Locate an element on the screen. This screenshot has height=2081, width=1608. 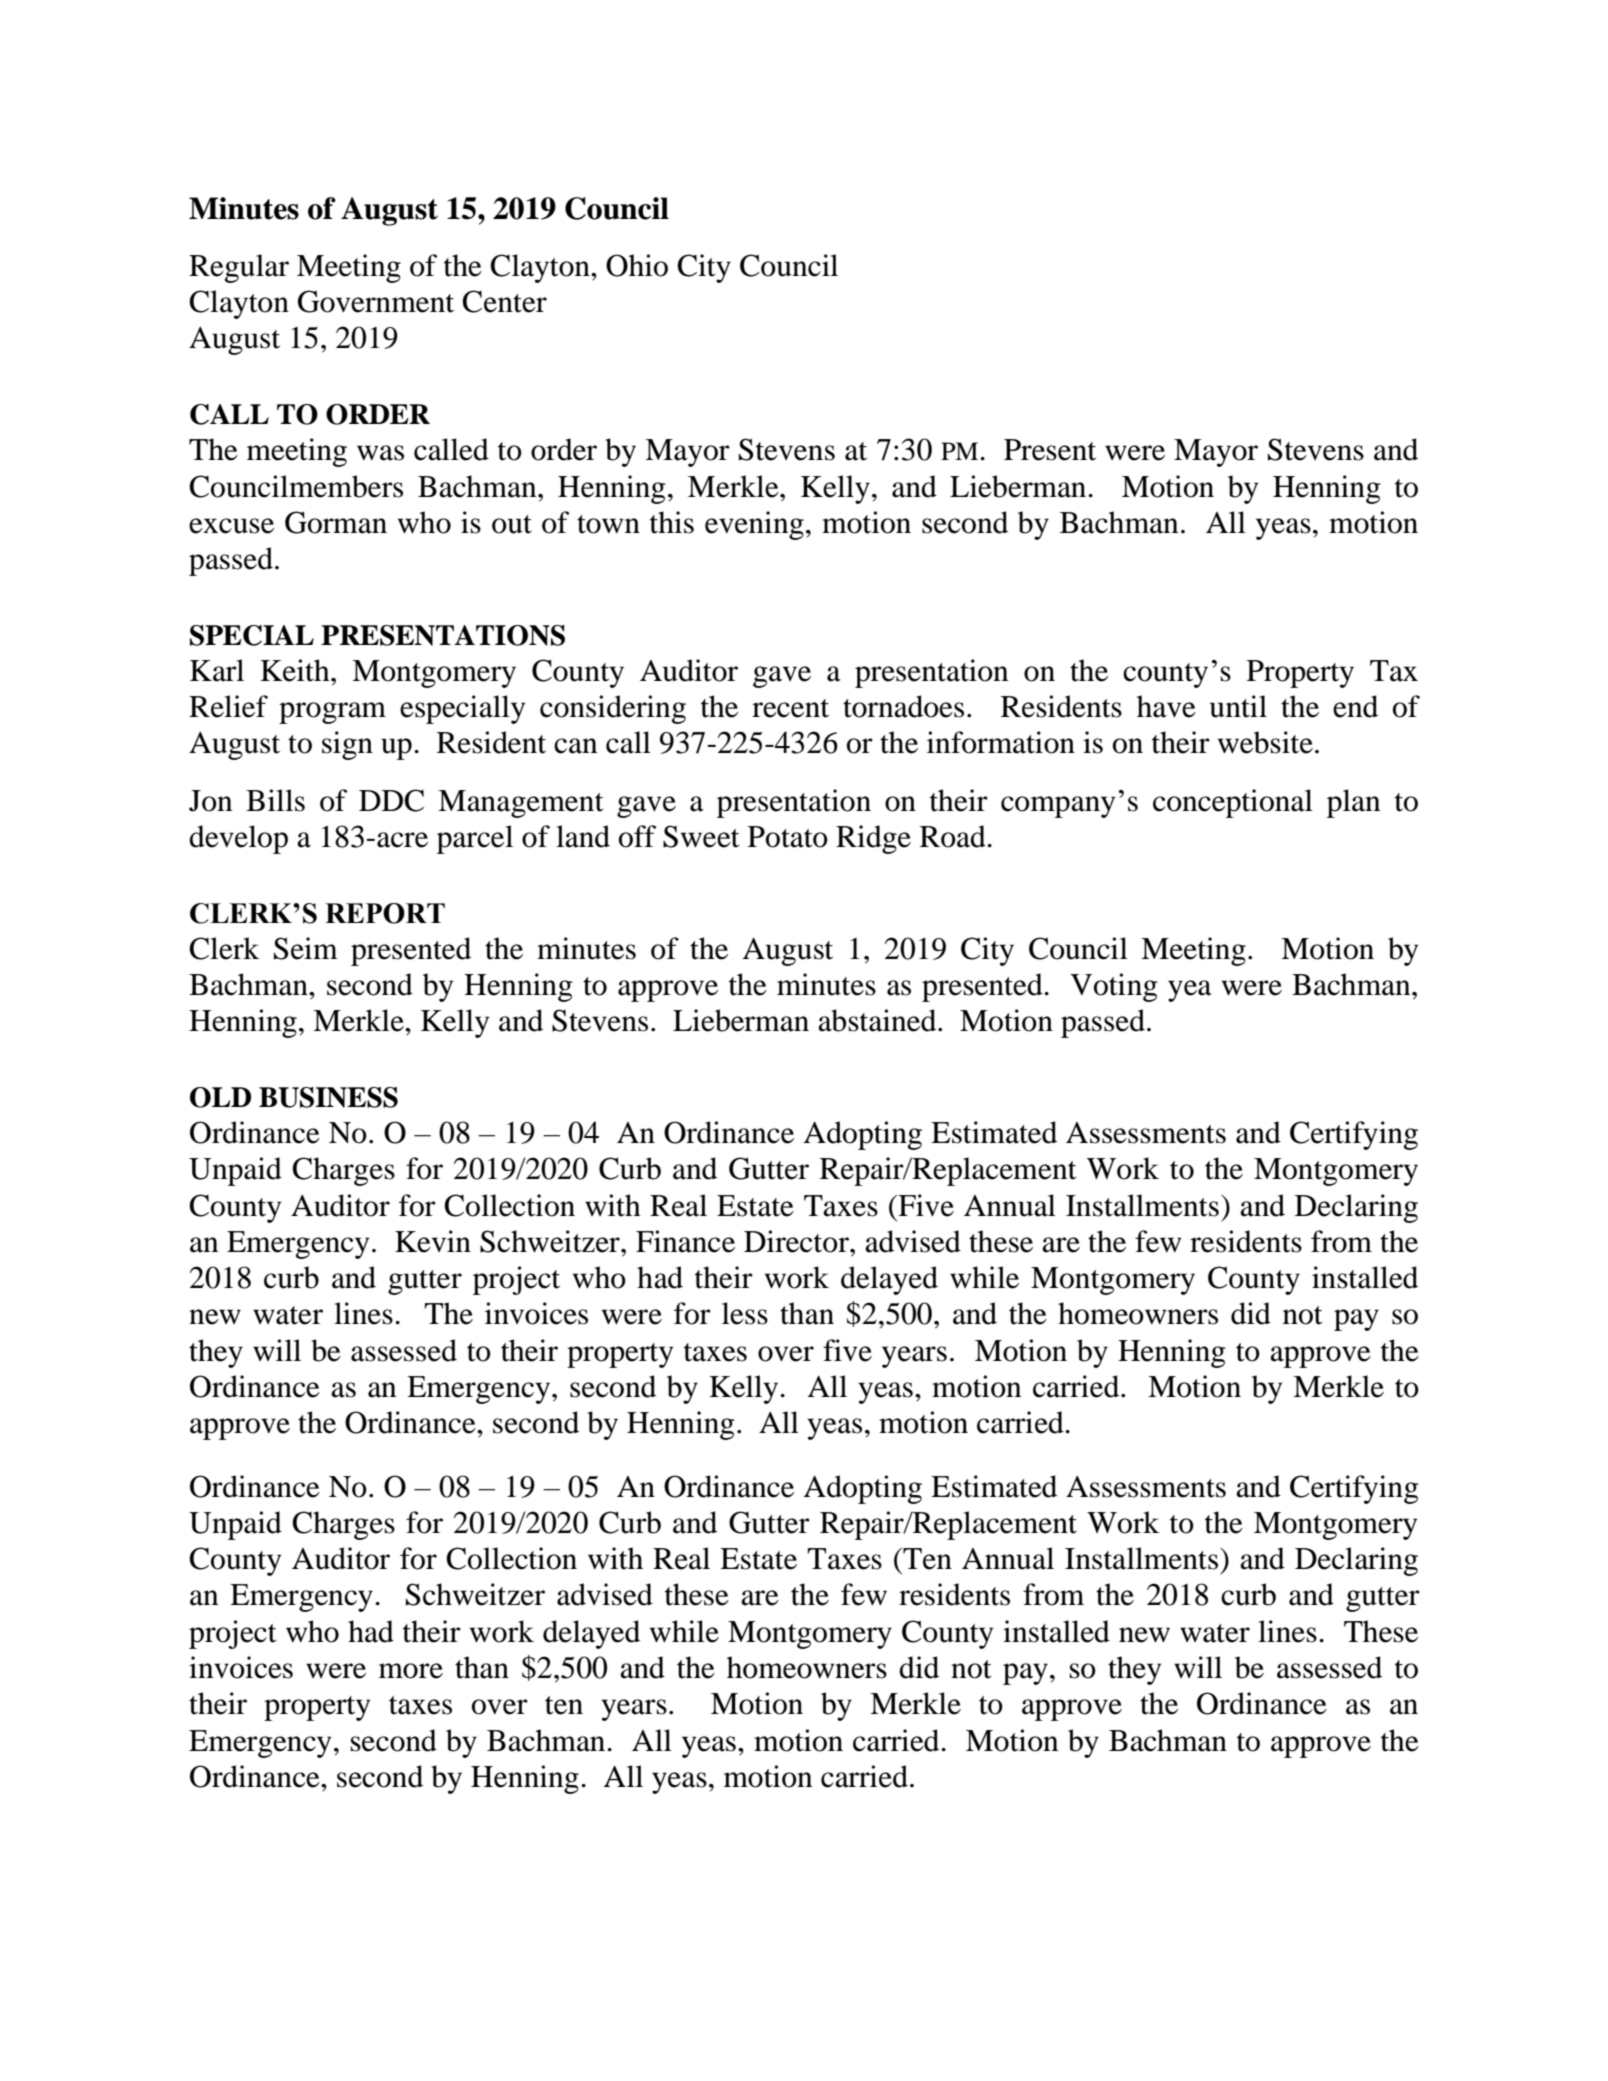
Regular is located at coordinates (239, 268).
